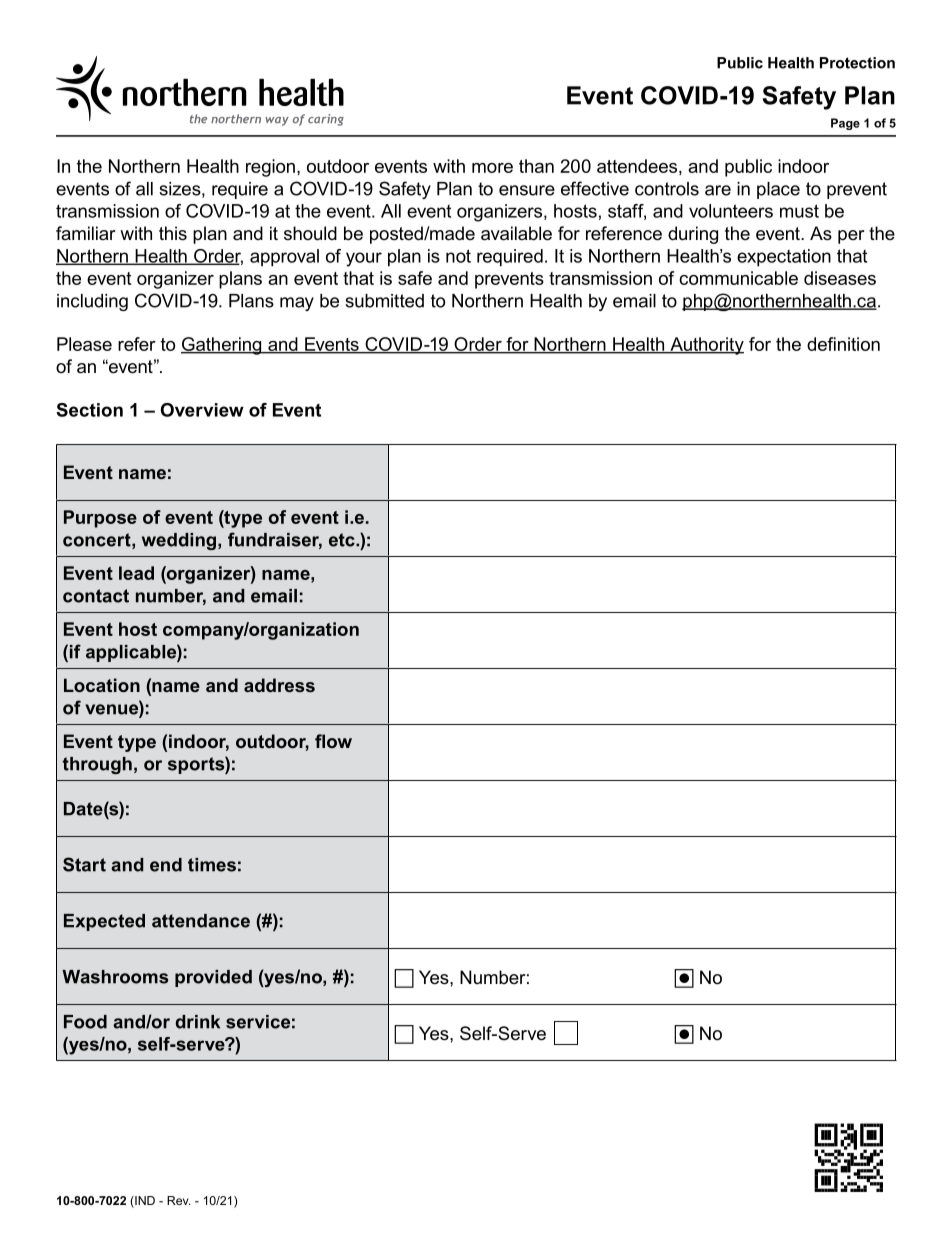 This screenshot has height=1233, width=952. What do you see at coordinates (492, 168) in the screenshot?
I see `more` at bounding box center [492, 168].
